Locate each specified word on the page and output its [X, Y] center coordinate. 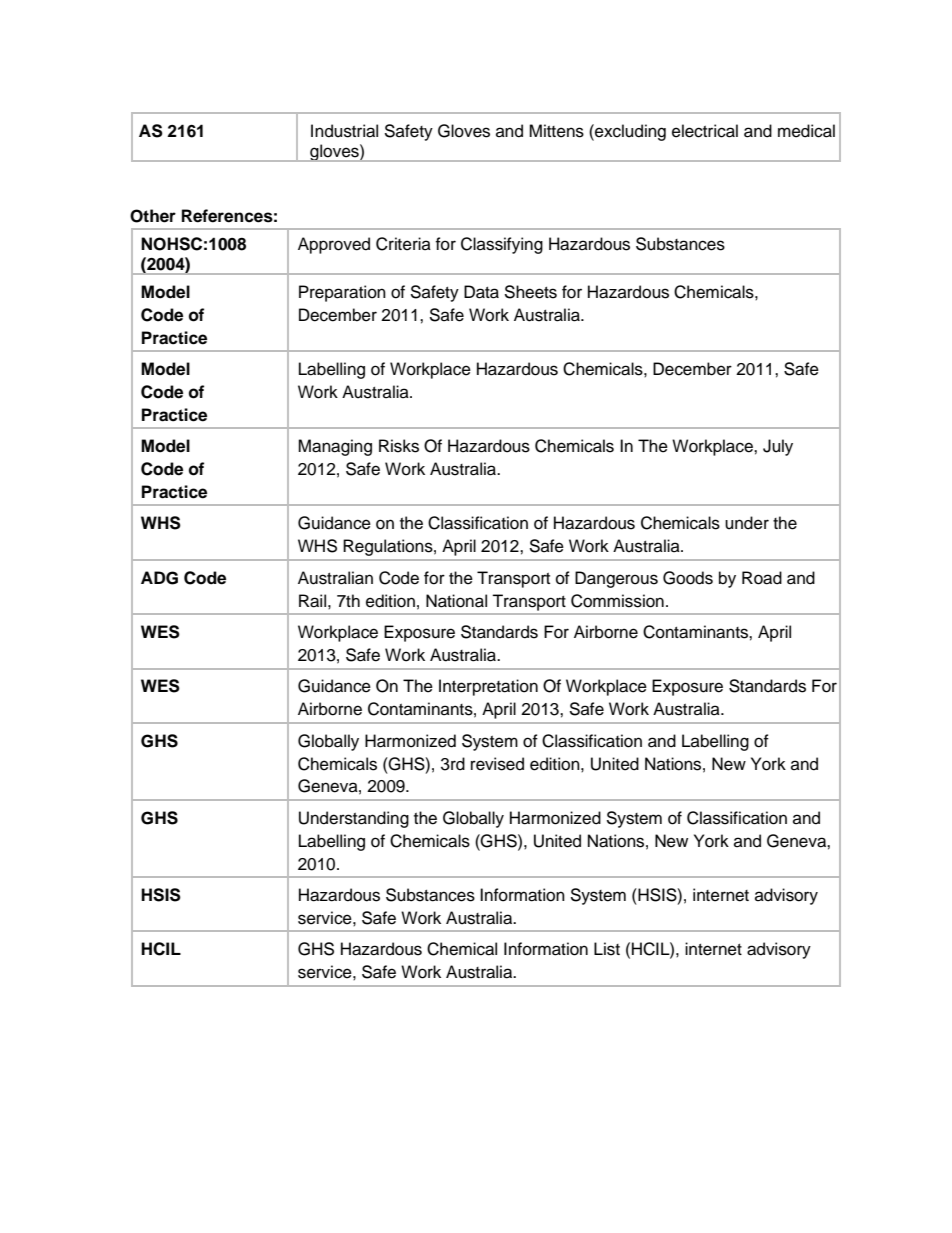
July [778, 447]
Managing [335, 447]
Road [762, 578]
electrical [705, 131]
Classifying [502, 245]
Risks [399, 446]
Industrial [344, 131]
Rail [312, 601]
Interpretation [488, 687]
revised [497, 764]
